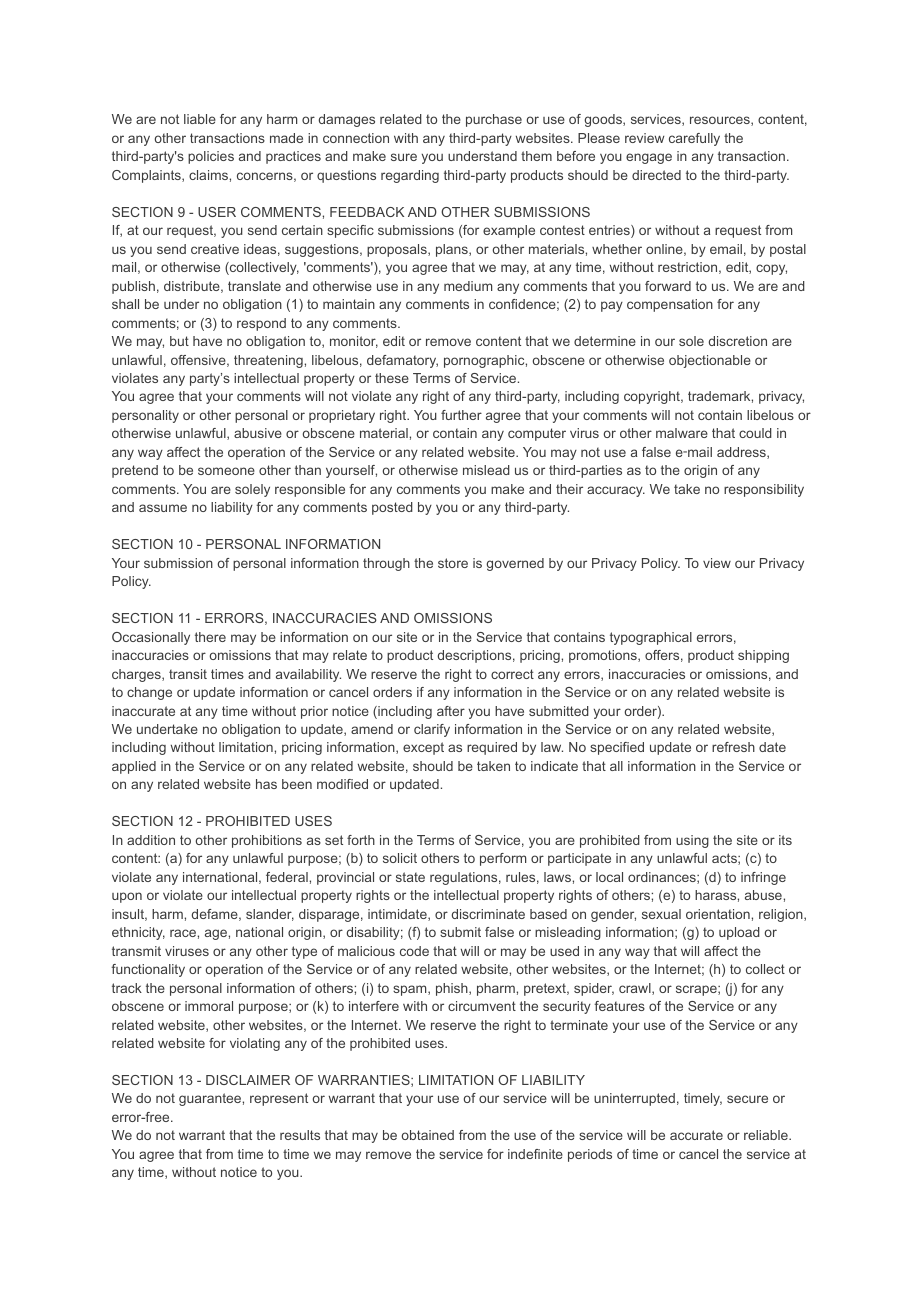 The width and height of the document is (924, 1307). I want to click on there, so click(210, 637).
